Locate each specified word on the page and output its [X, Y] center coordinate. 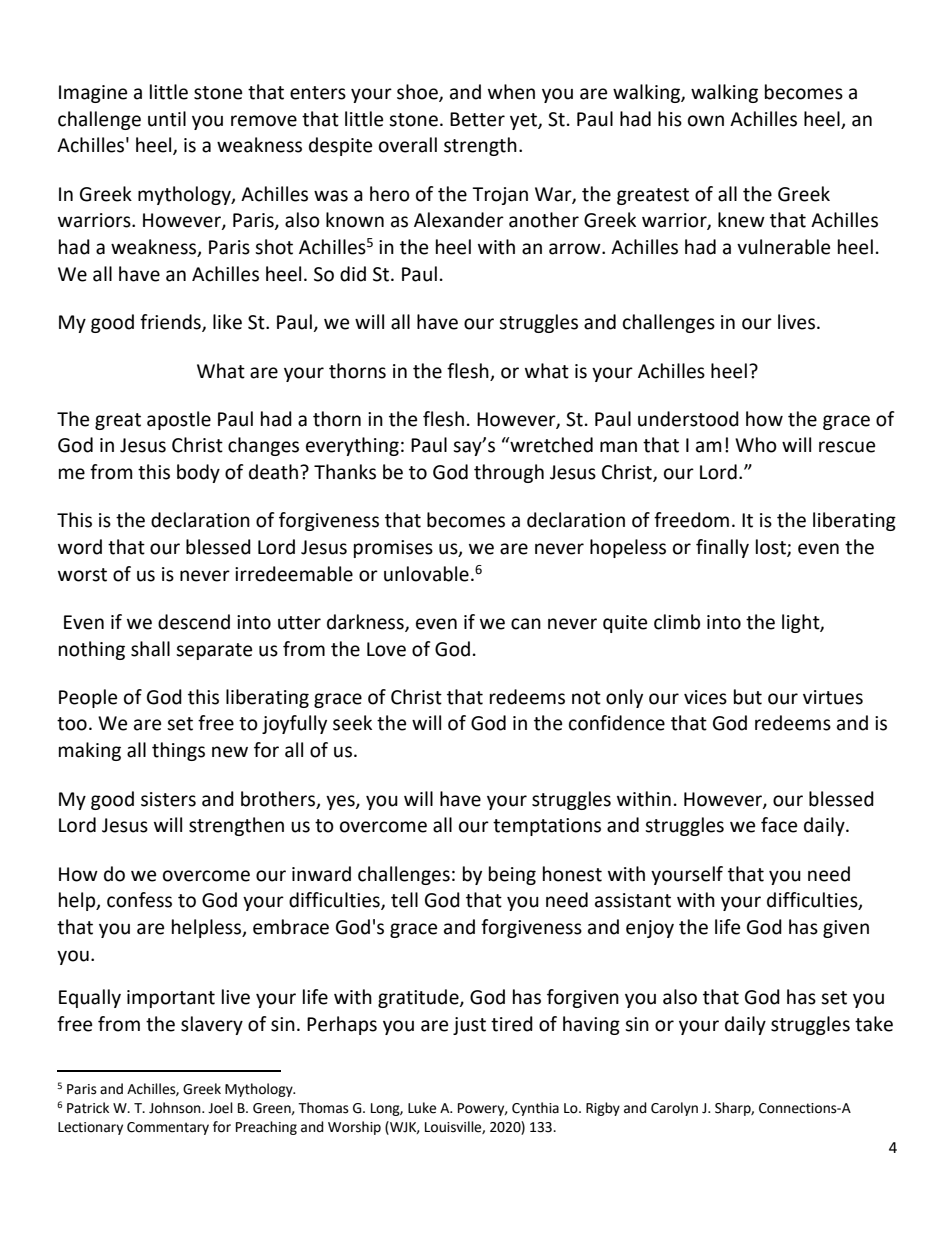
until [167, 119]
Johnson [176, 1108]
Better [477, 119]
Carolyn [674, 1109]
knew [741, 220]
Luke [422, 1108]
